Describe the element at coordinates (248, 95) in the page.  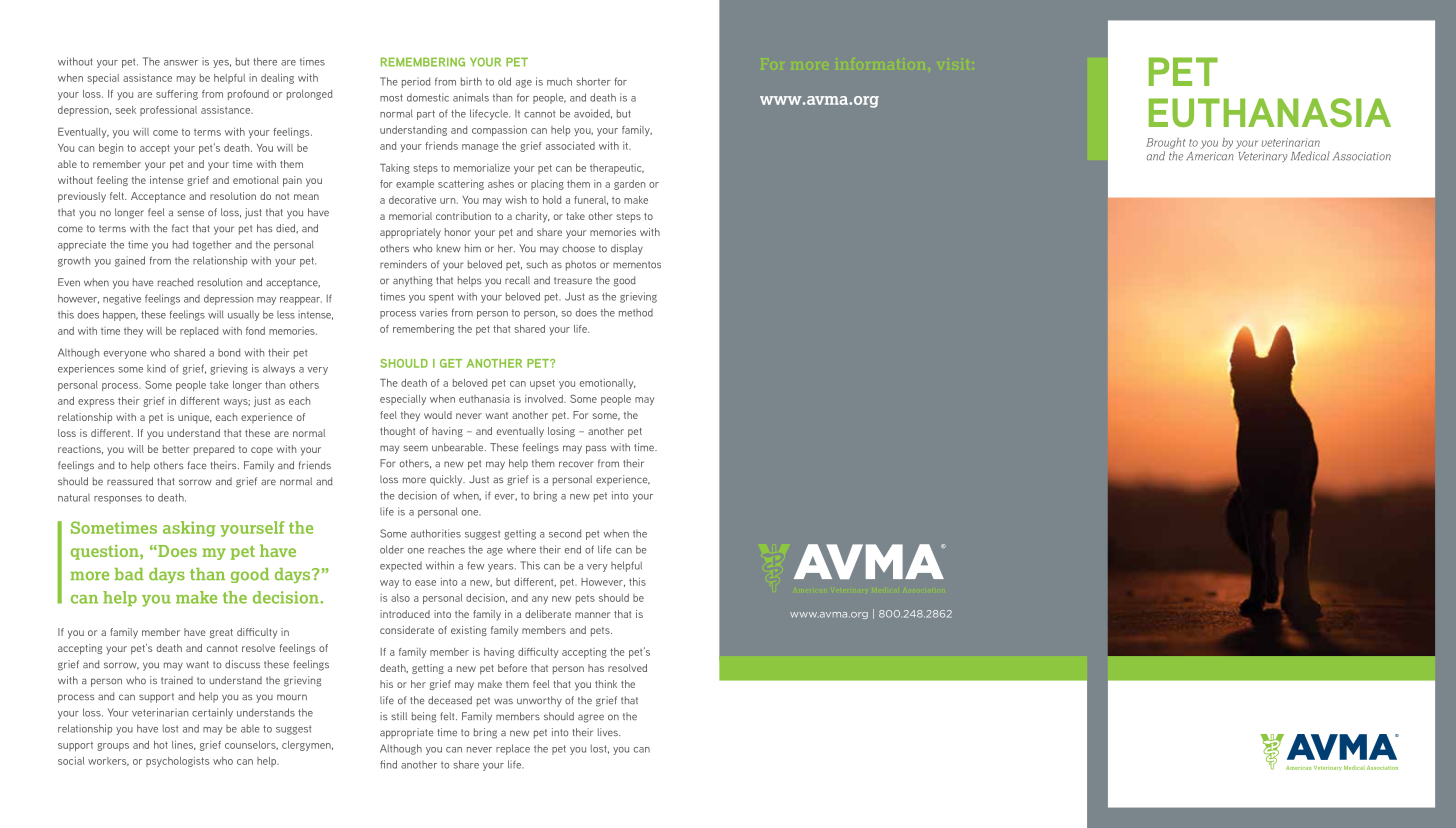
I see `profound` at that location.
